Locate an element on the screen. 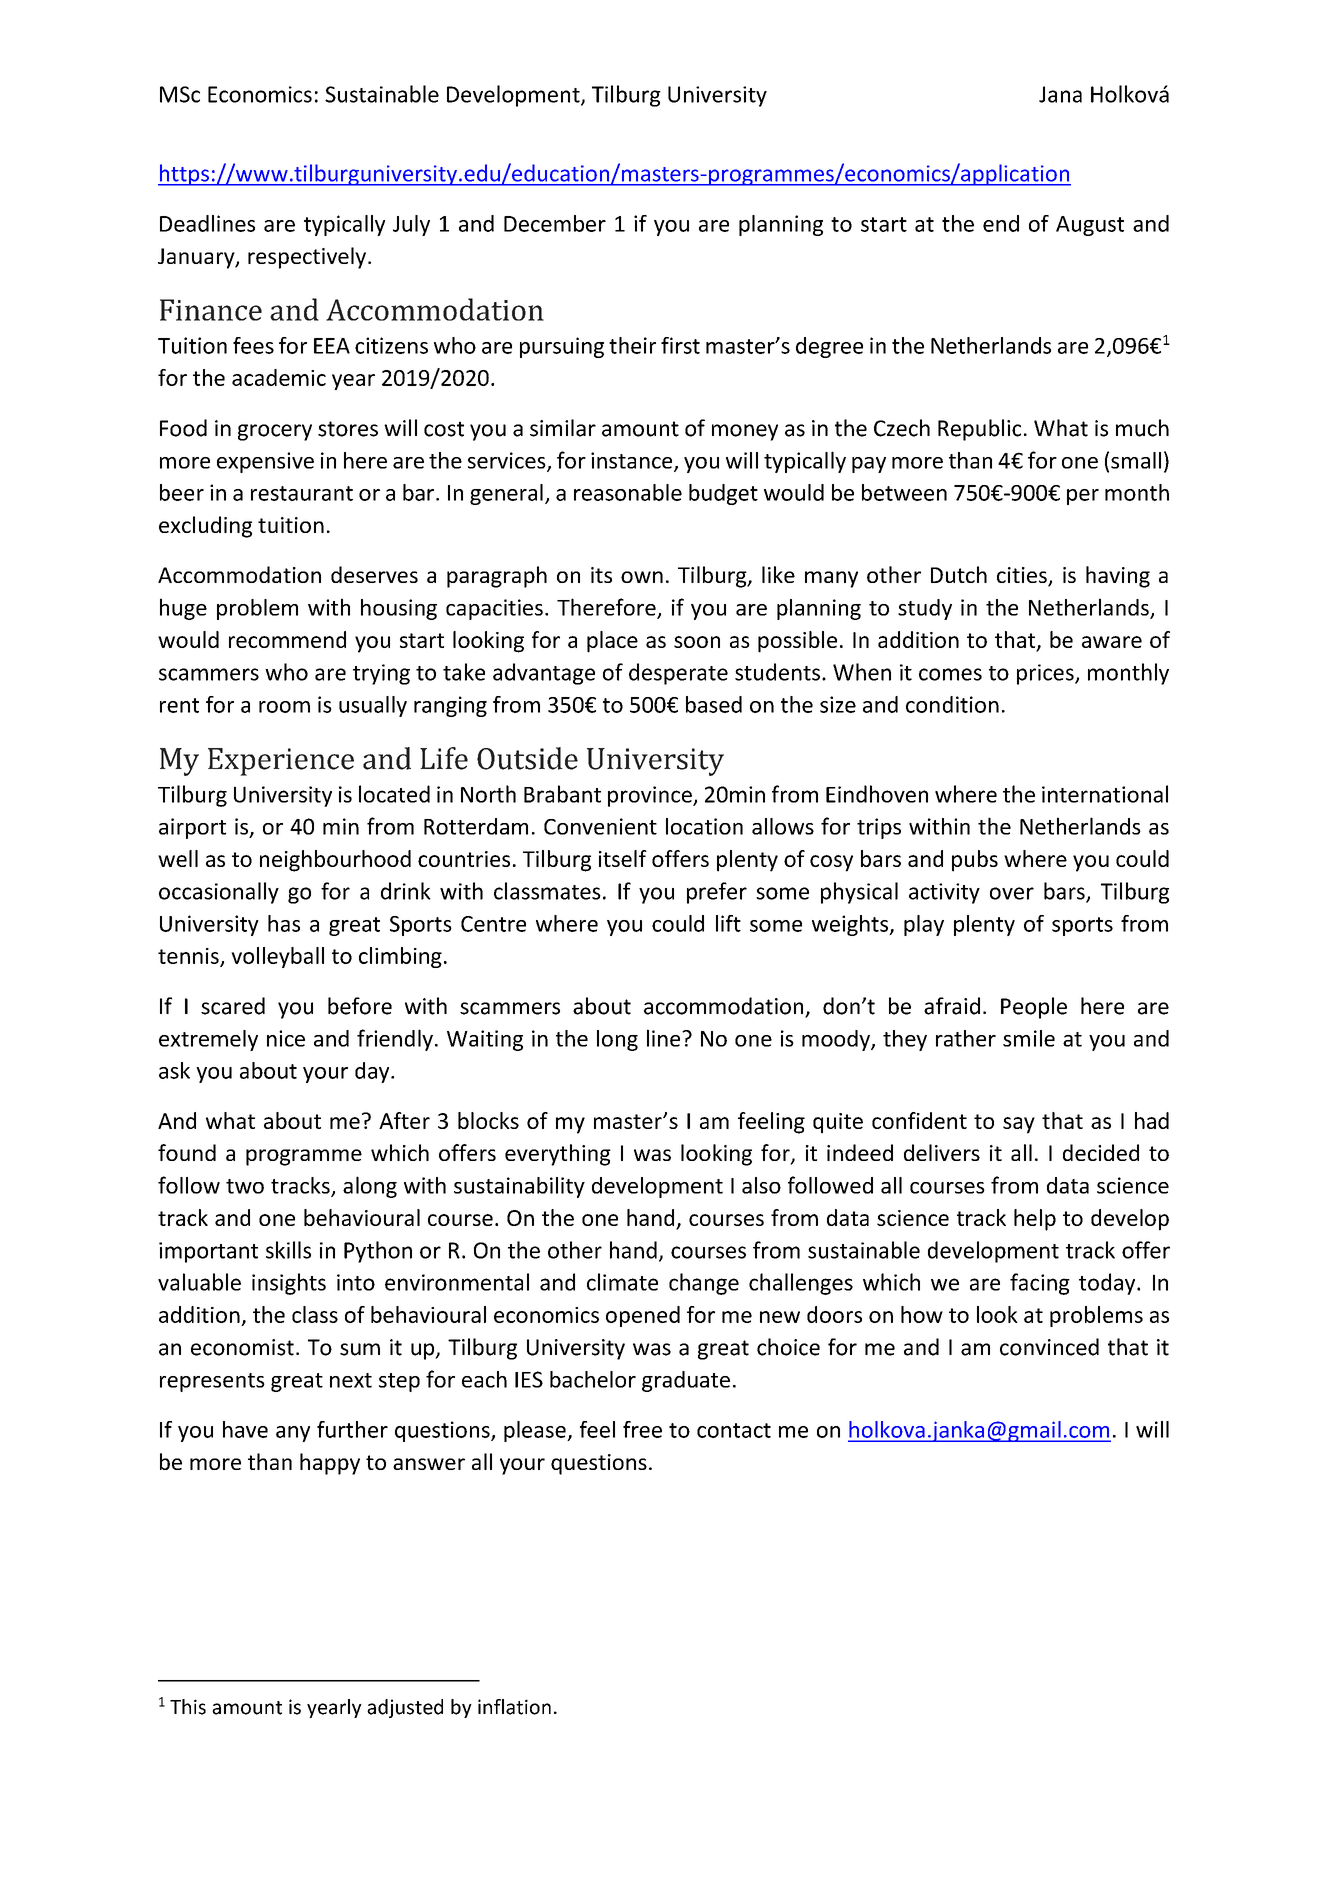 This screenshot has height=1878, width=1328. This is located at coordinates (188, 1707).
